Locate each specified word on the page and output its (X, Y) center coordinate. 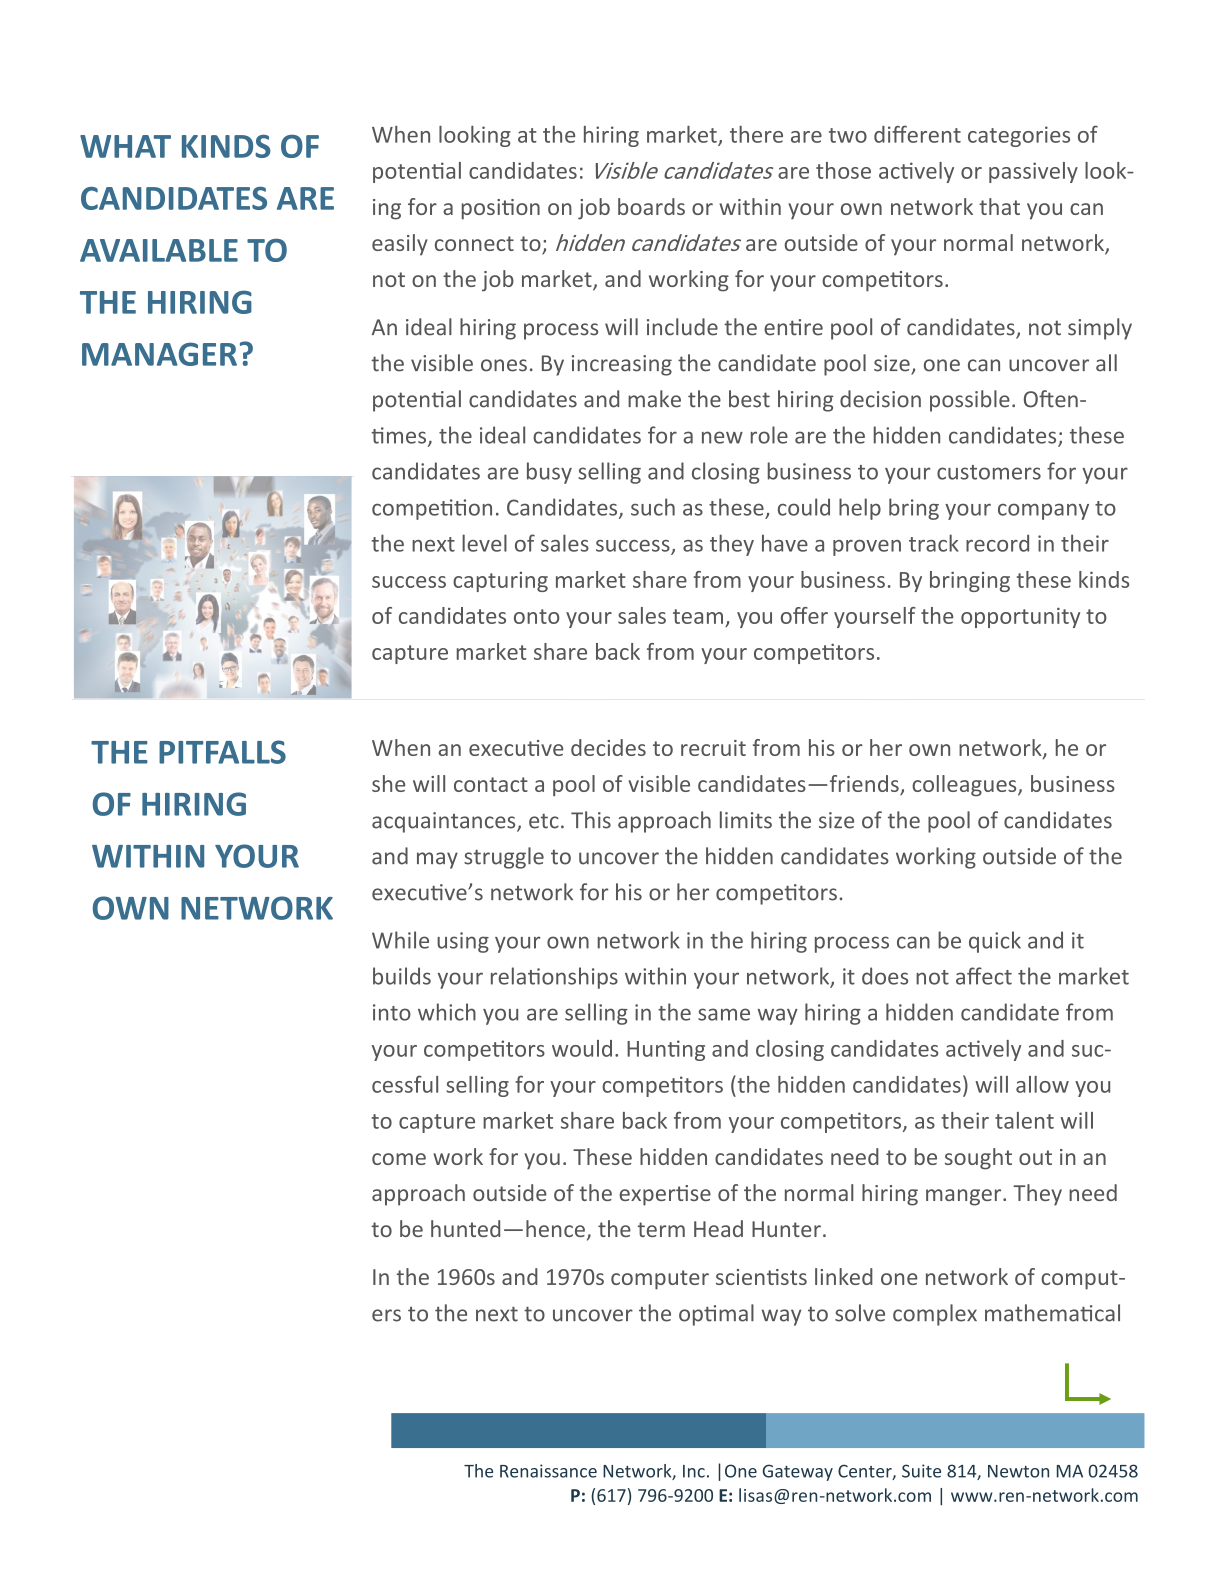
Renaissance (548, 1471)
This (591, 820)
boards (651, 206)
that (999, 206)
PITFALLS (222, 752)
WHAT (125, 146)
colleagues (965, 785)
